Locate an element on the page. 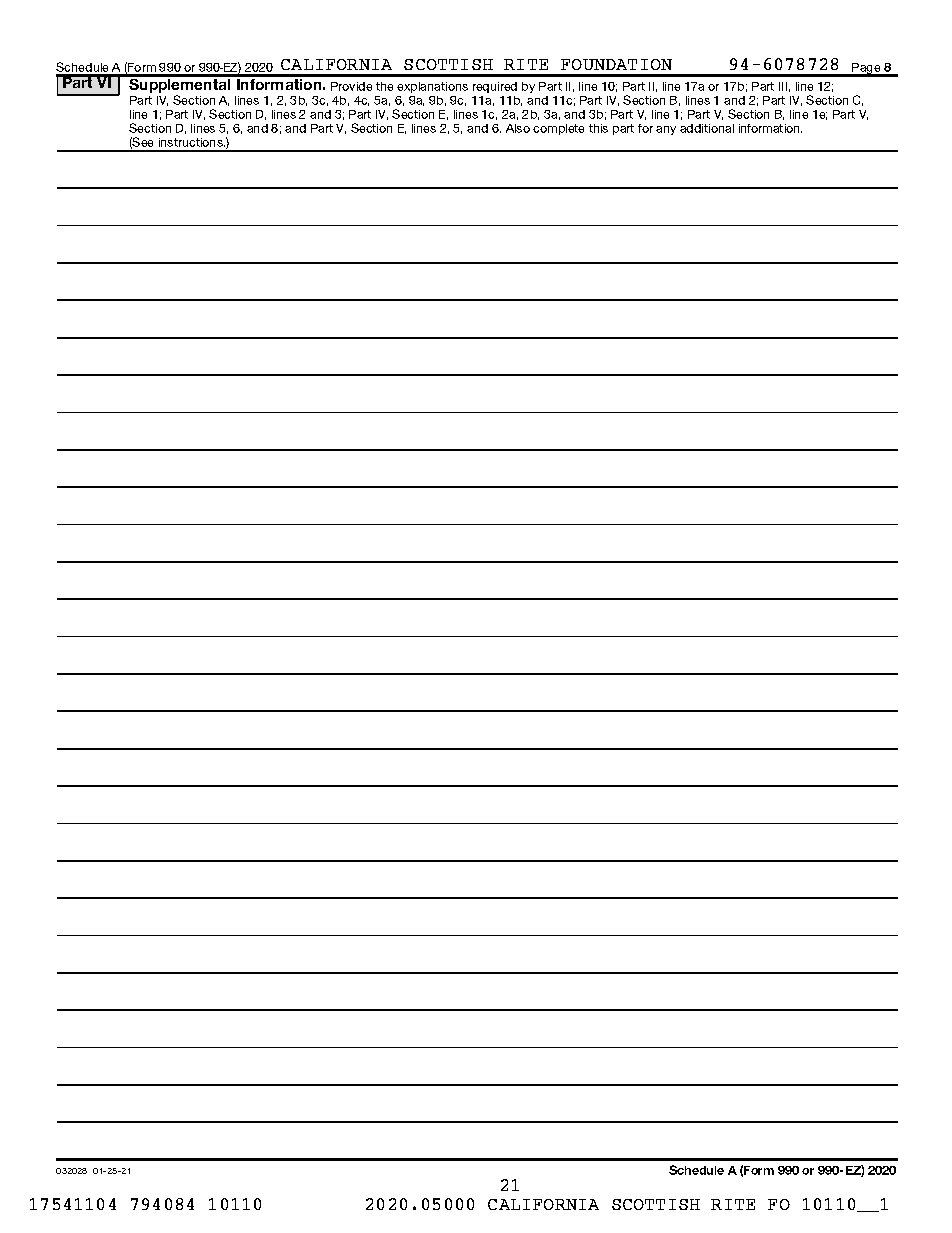 This document has width=952, height=1233. Also is located at coordinates (518, 128).
